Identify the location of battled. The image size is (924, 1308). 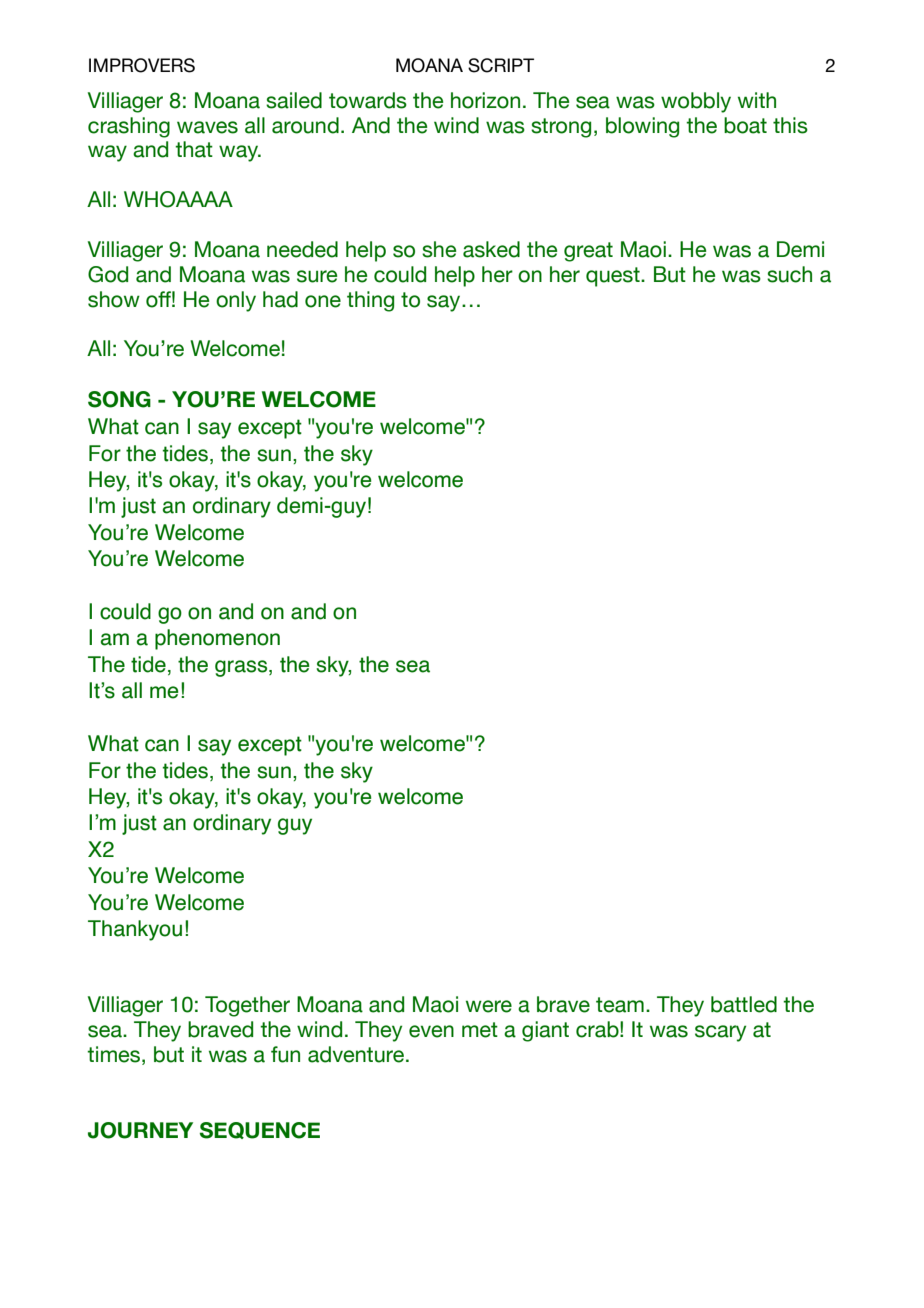
(744, 1004).
